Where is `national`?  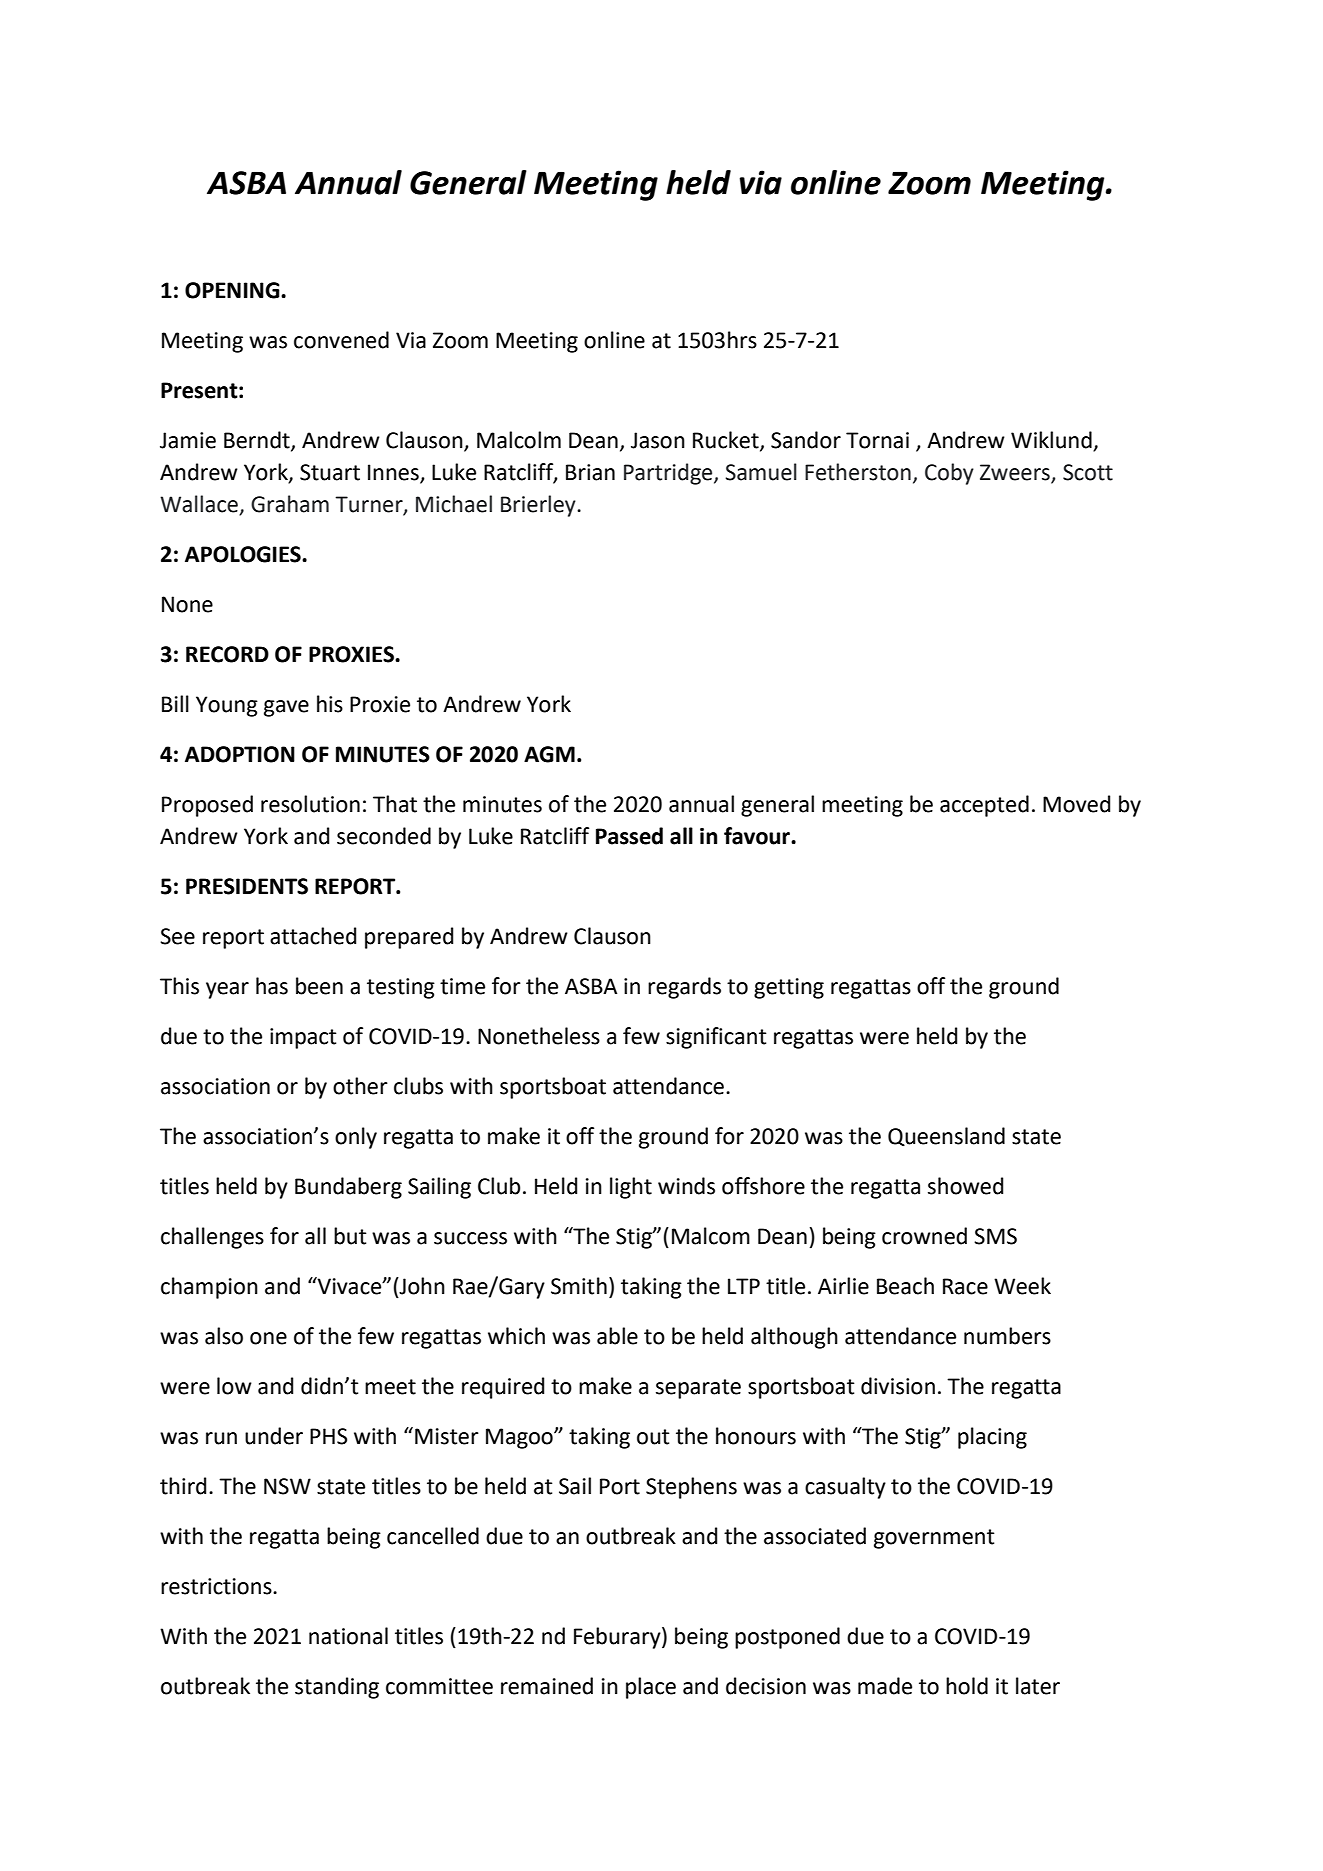
national is located at coordinates (348, 1636).
